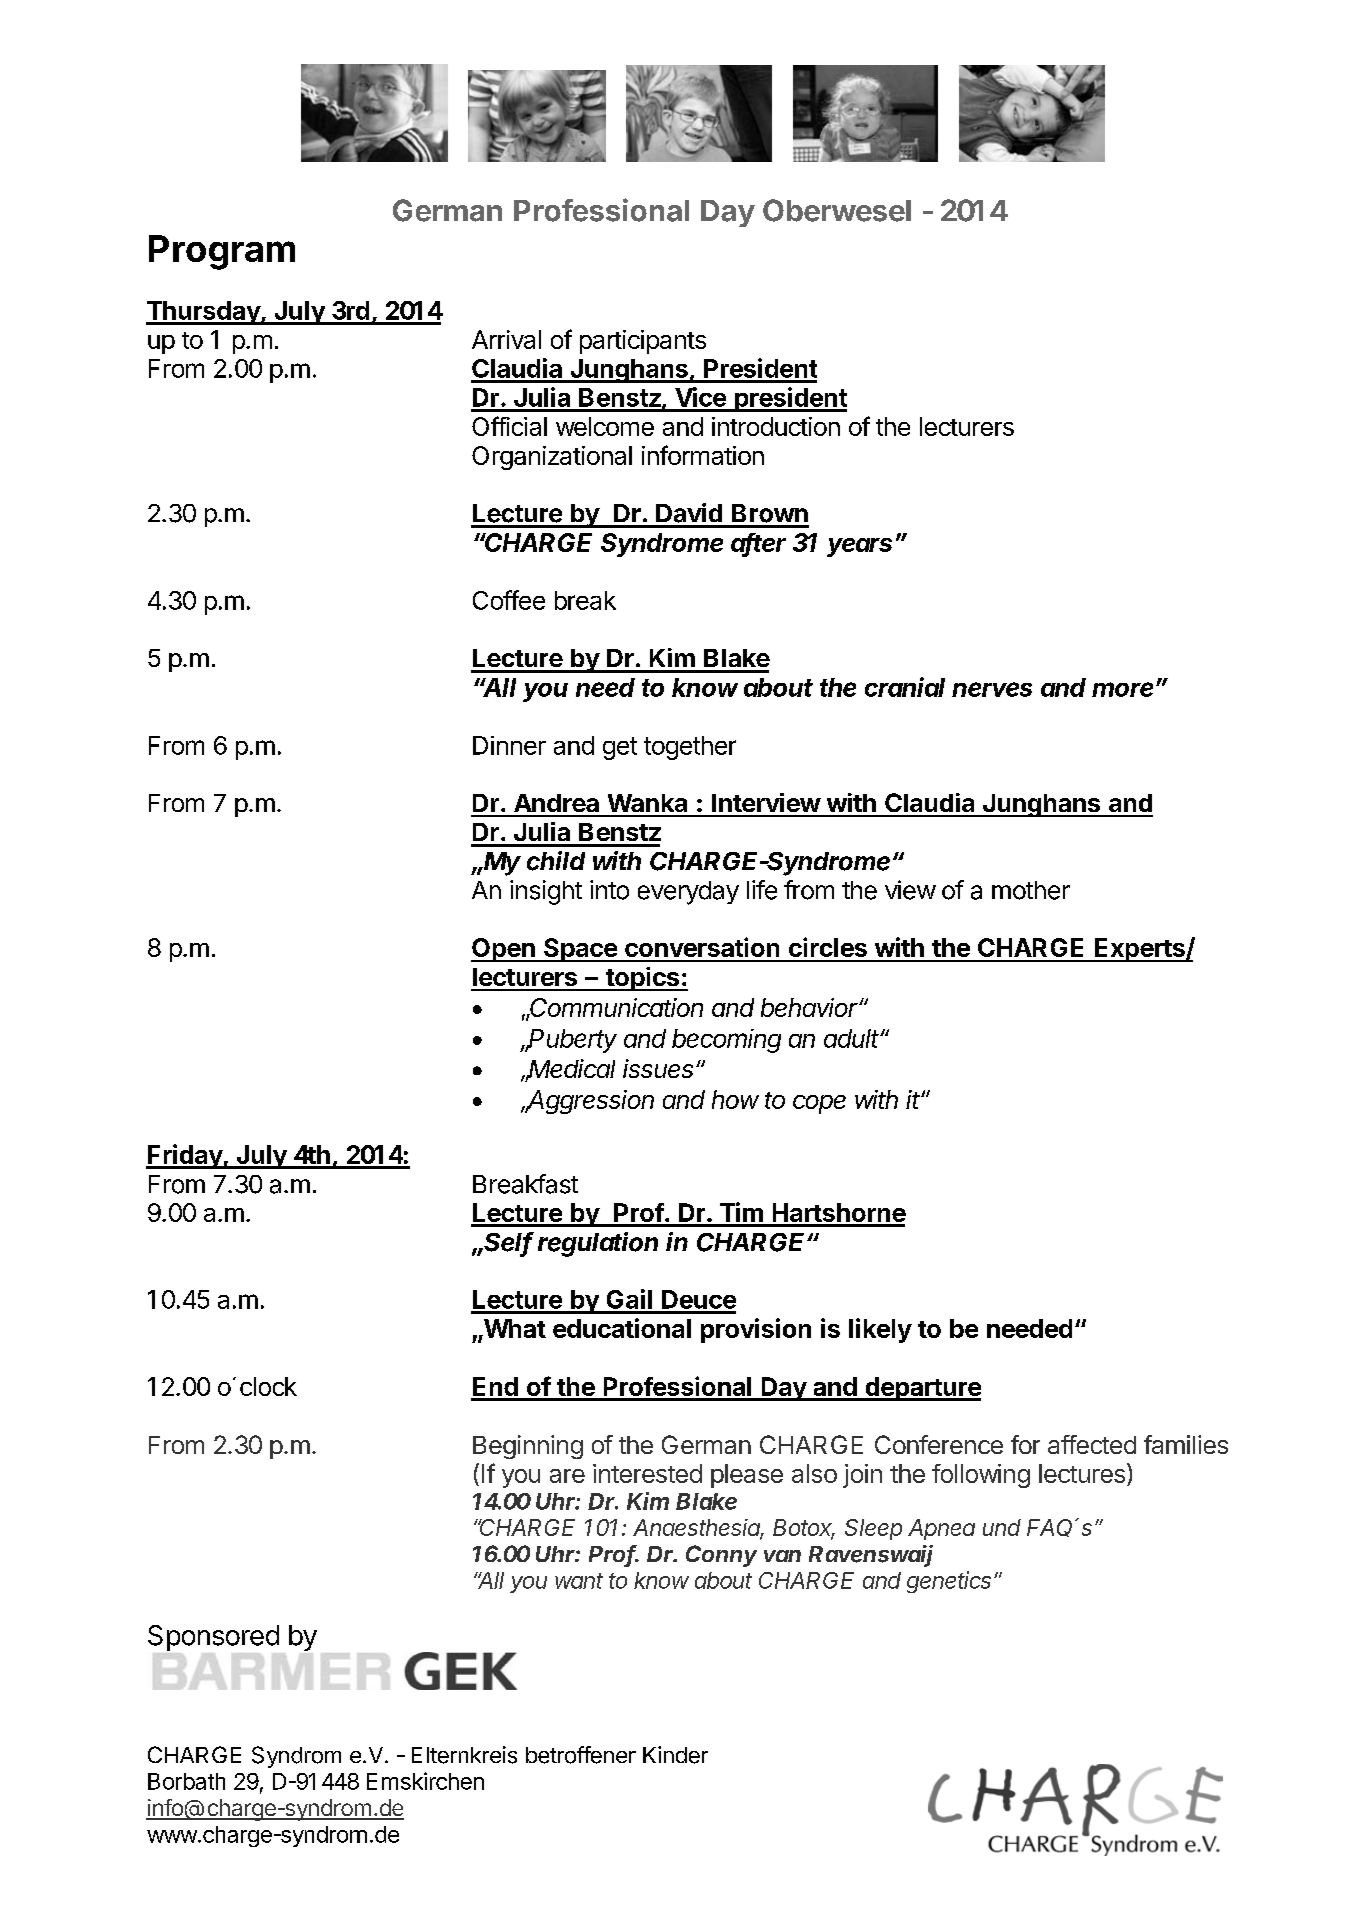  I want to click on Coffee, so click(509, 600).
